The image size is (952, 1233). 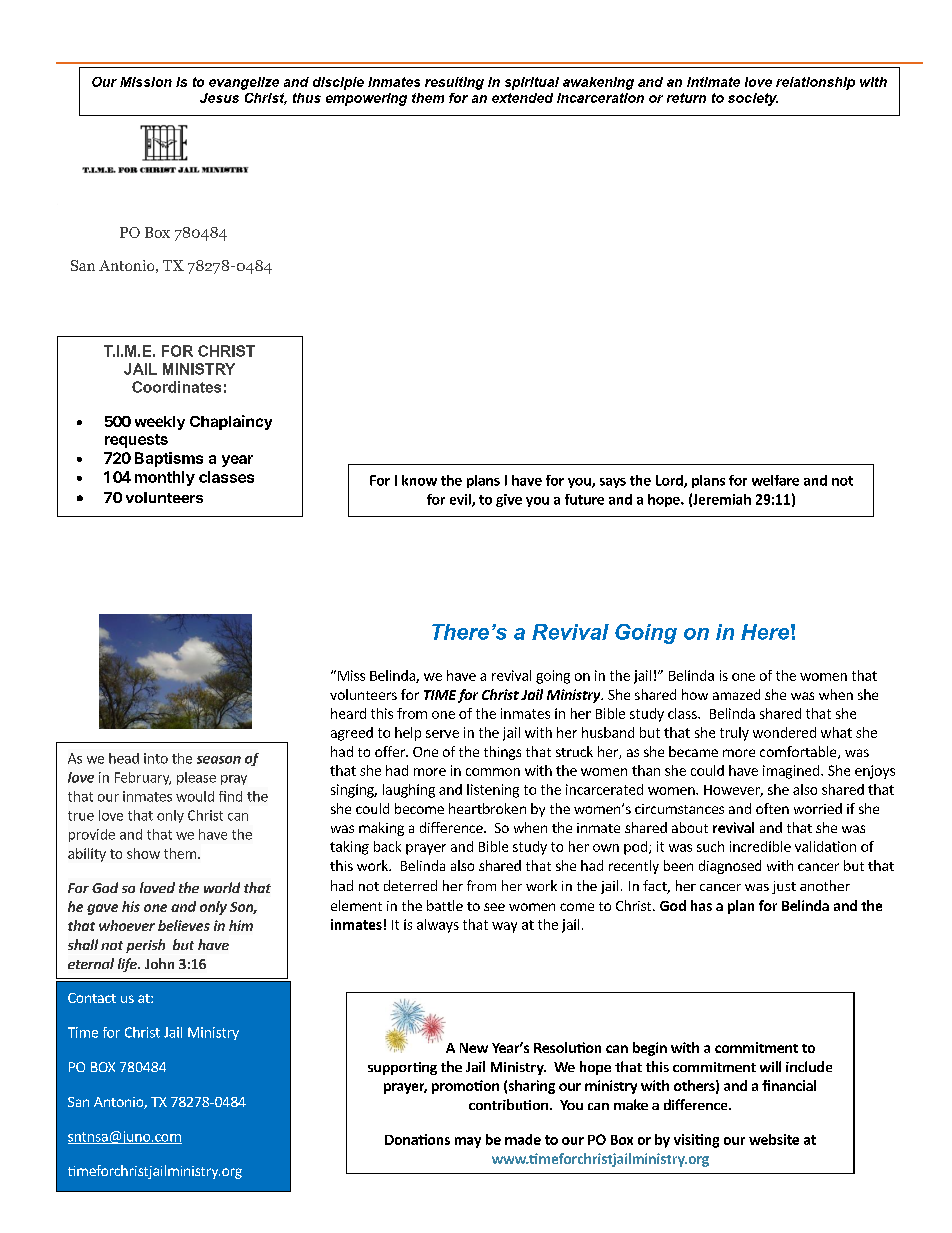 What do you see at coordinates (789, 1085) in the document?
I see `financial` at bounding box center [789, 1085].
